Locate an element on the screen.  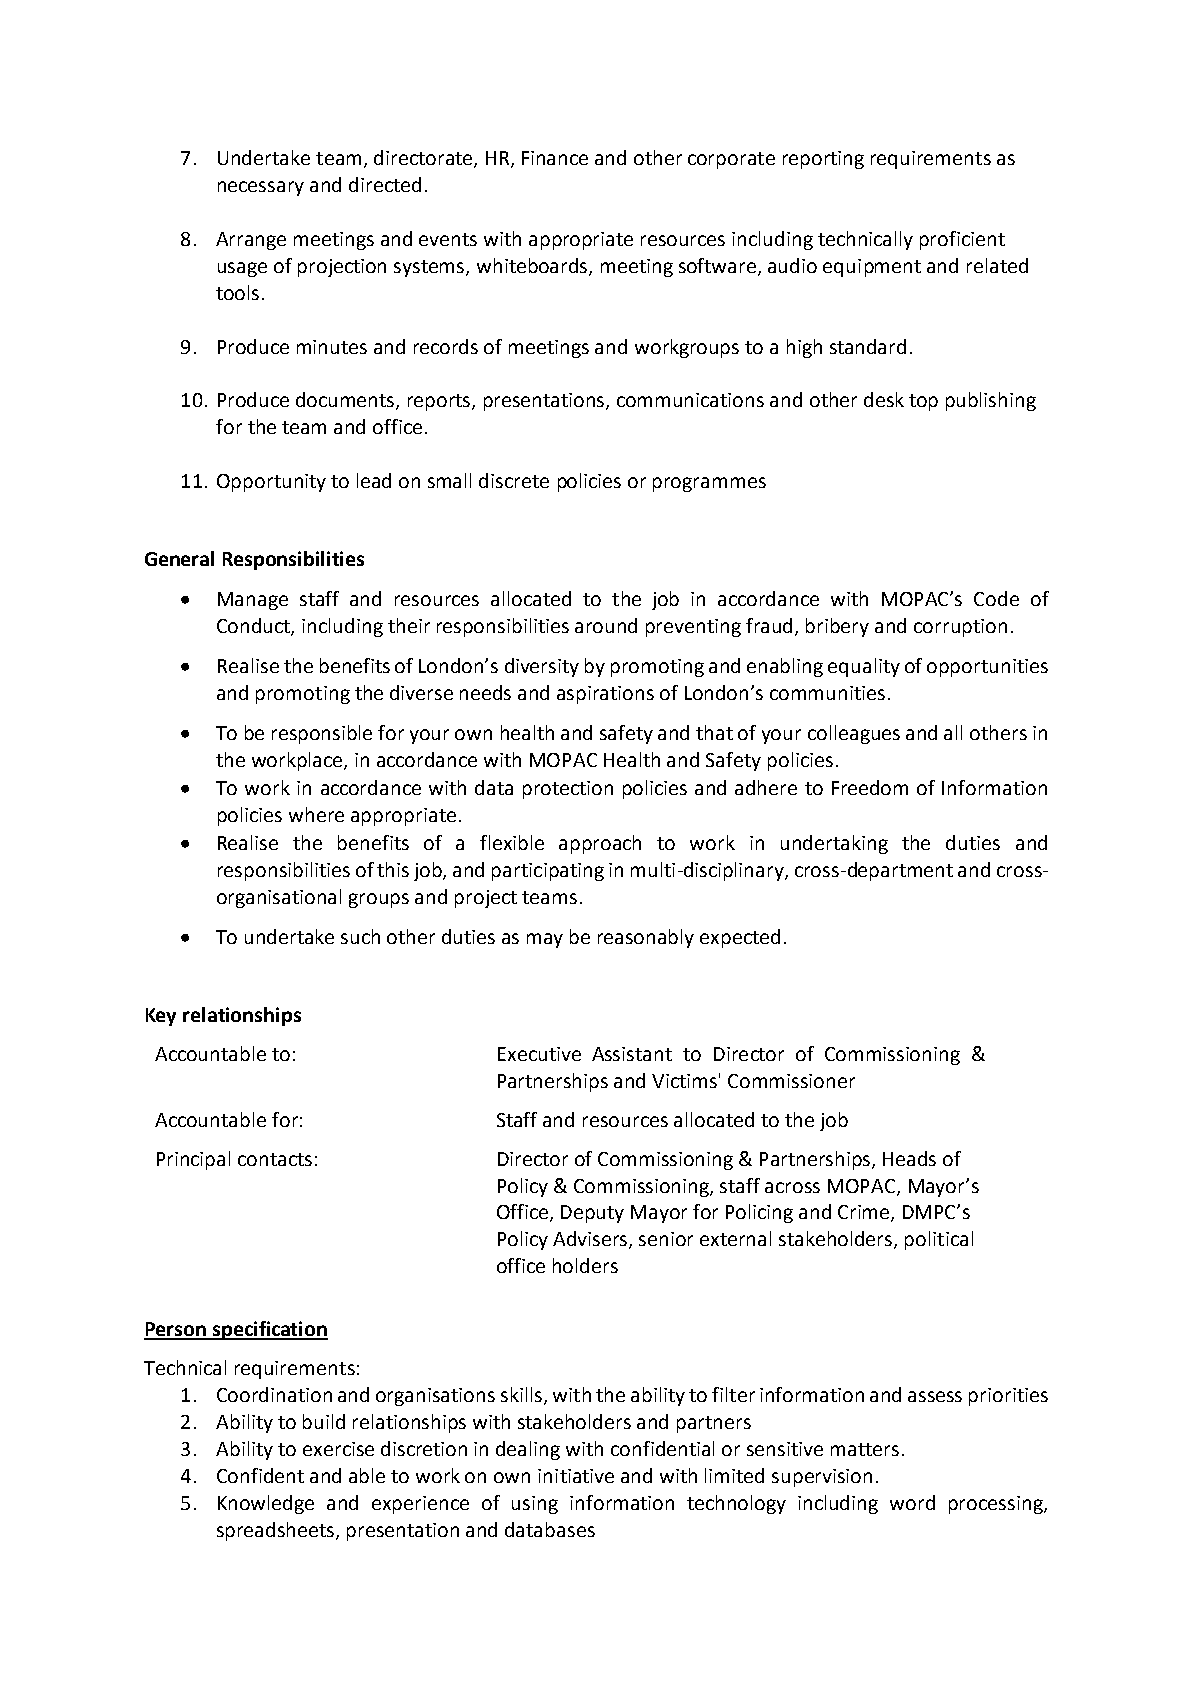
where is located at coordinates (316, 814).
